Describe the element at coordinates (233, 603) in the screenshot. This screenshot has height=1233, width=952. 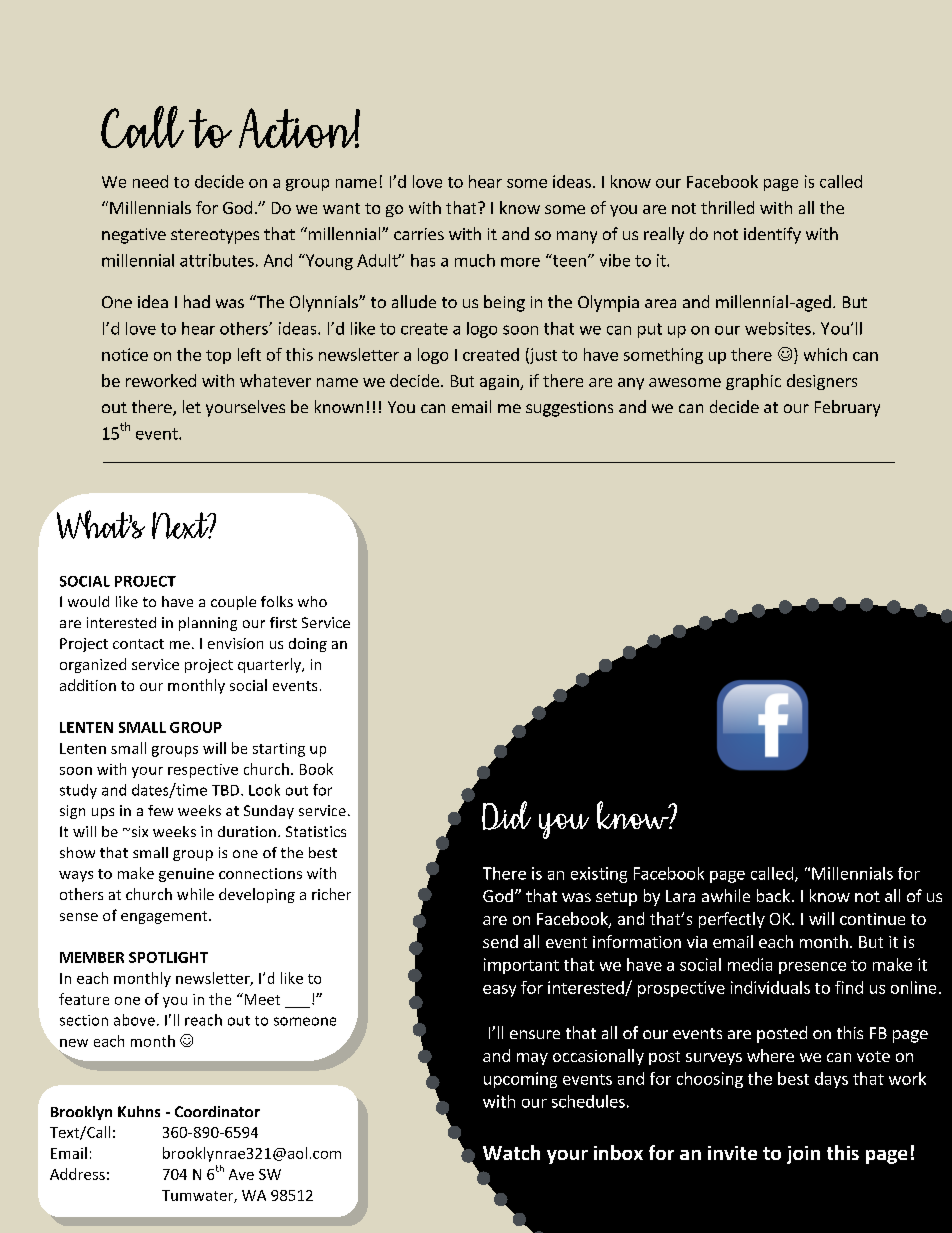
I see `couple` at that location.
